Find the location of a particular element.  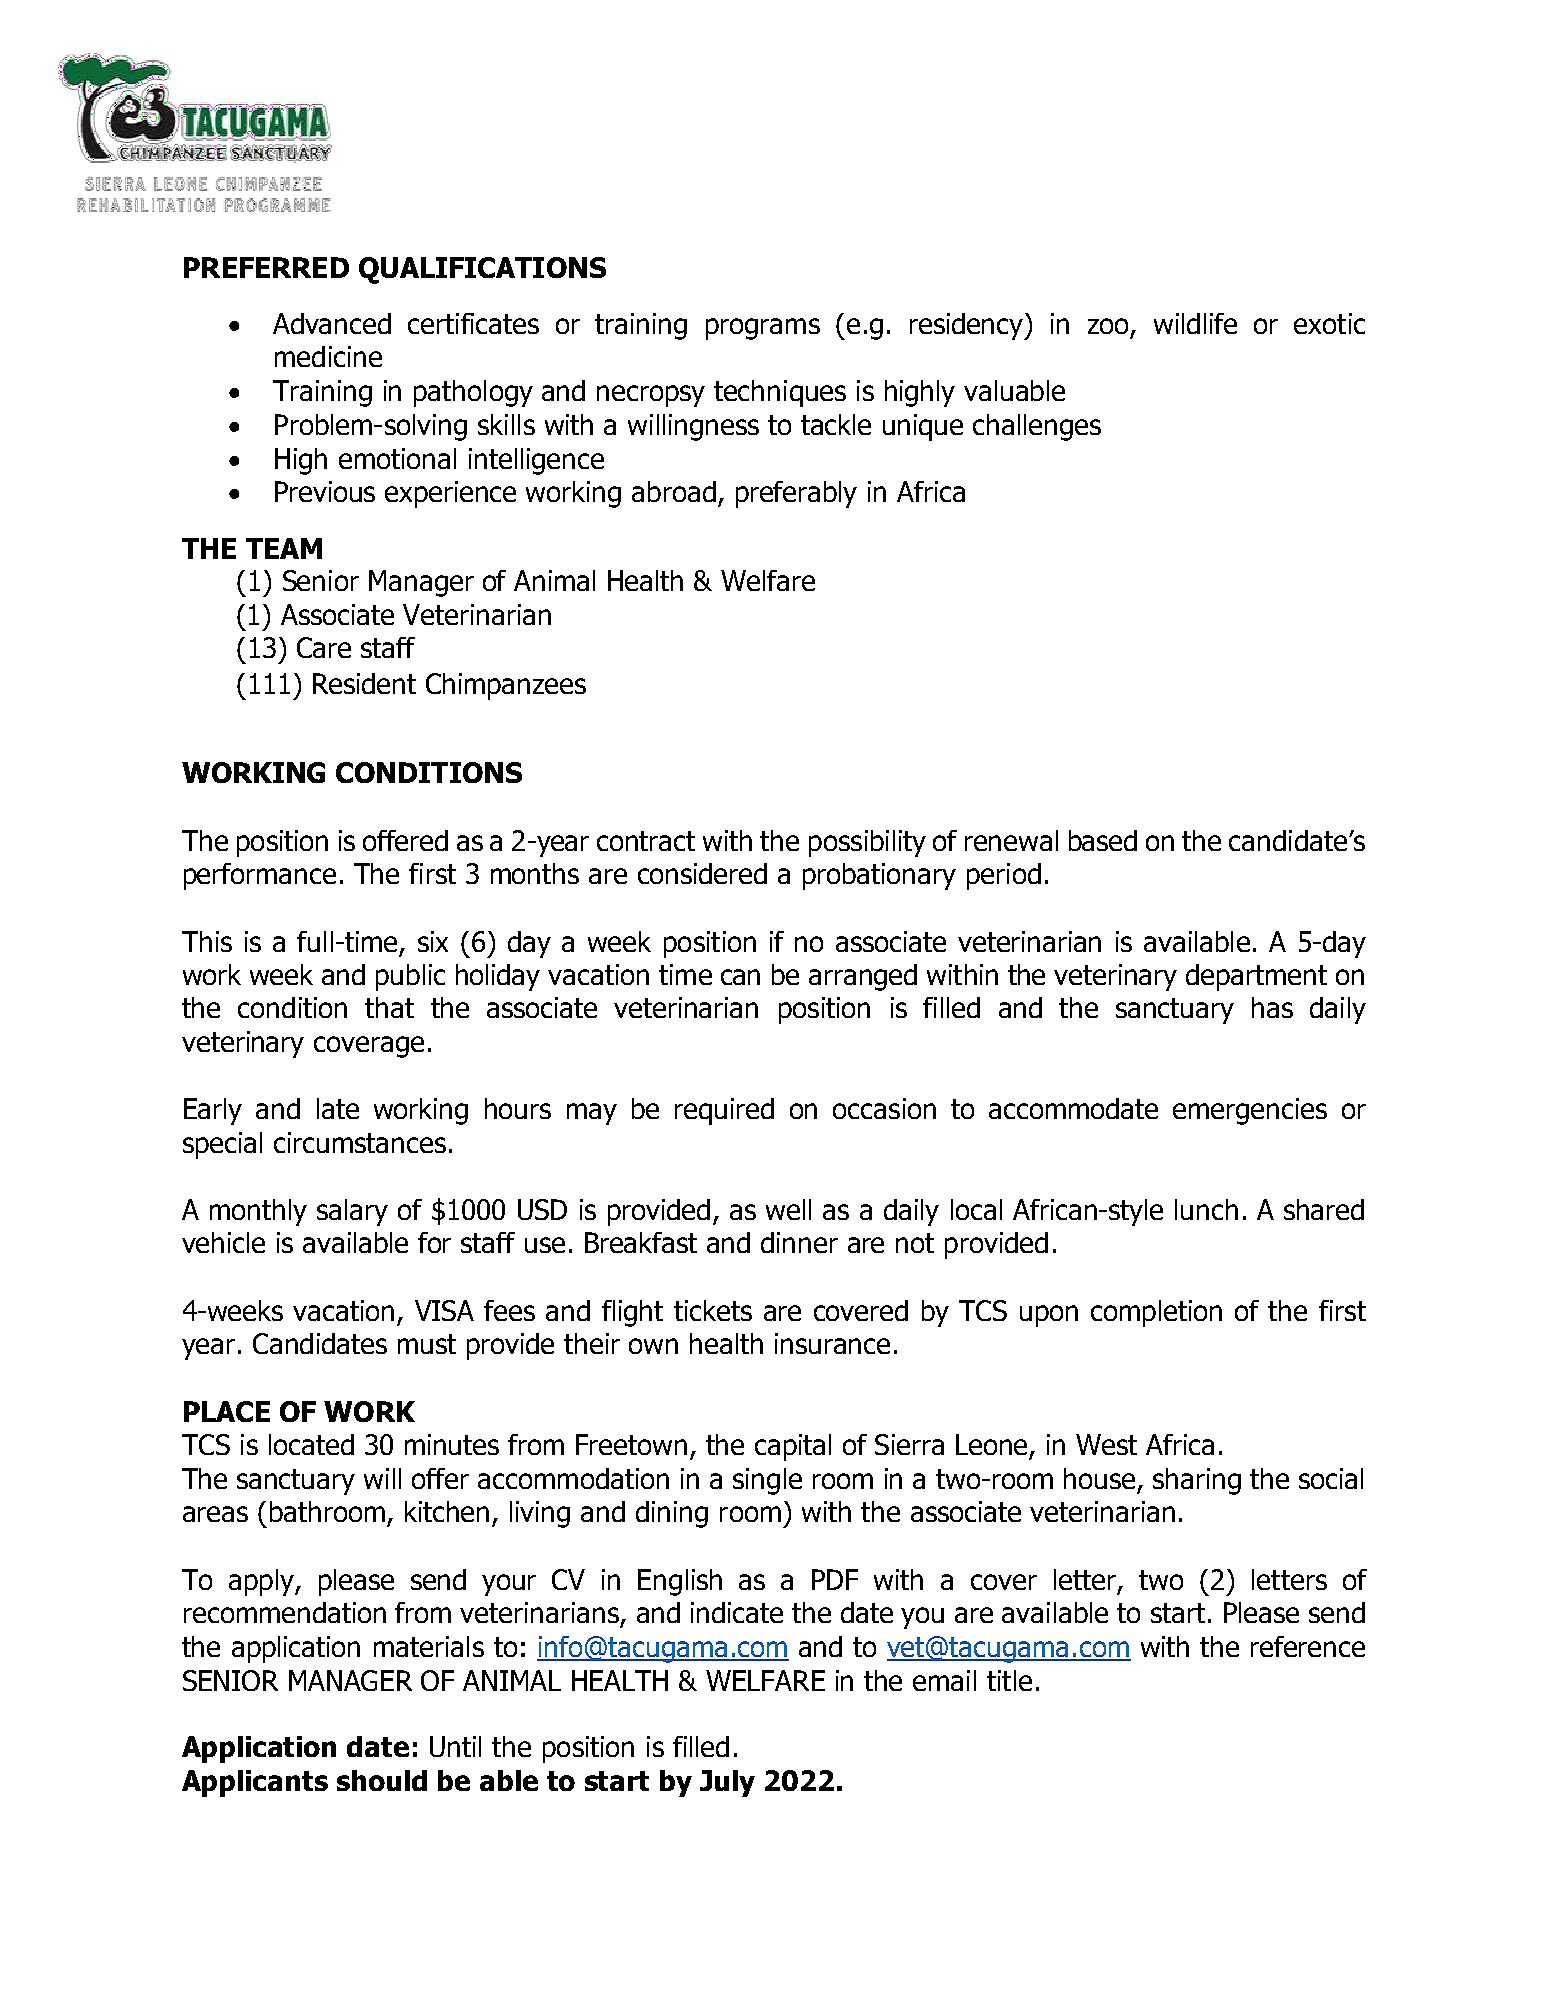

completion is located at coordinates (1156, 1313).
